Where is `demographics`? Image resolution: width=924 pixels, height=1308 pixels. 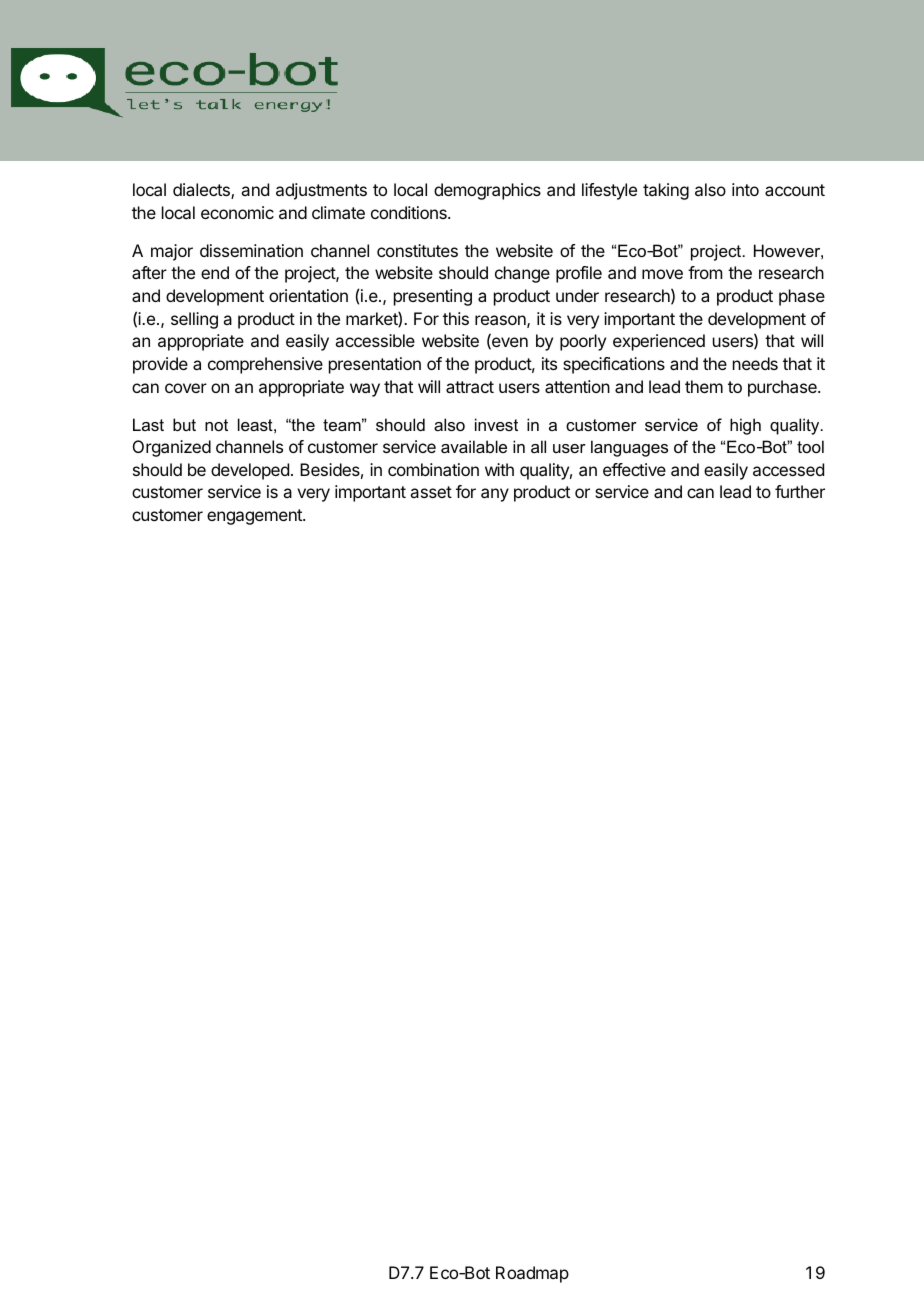
demographics is located at coordinates (487, 191).
